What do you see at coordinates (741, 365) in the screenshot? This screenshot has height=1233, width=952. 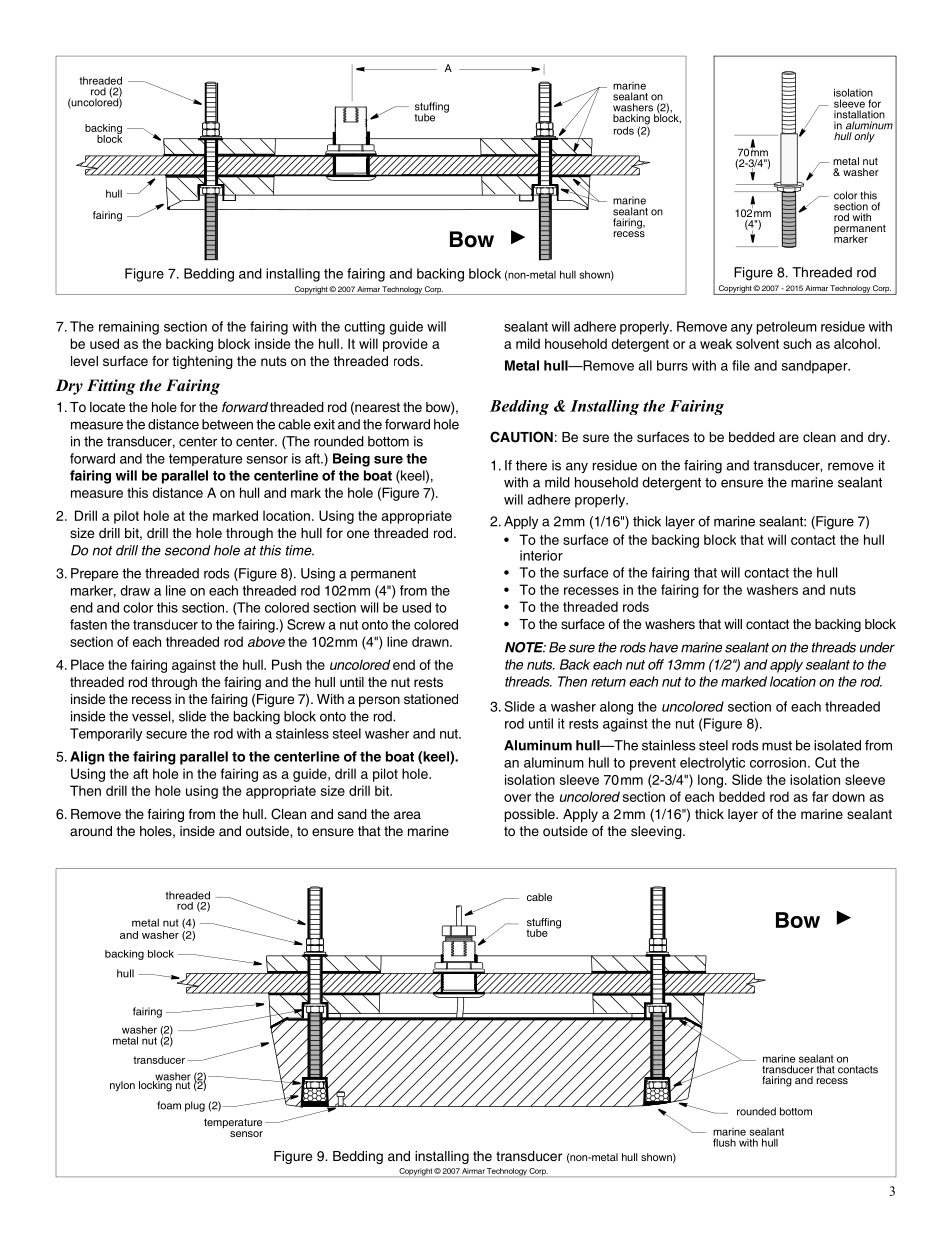 I see `file` at bounding box center [741, 365].
